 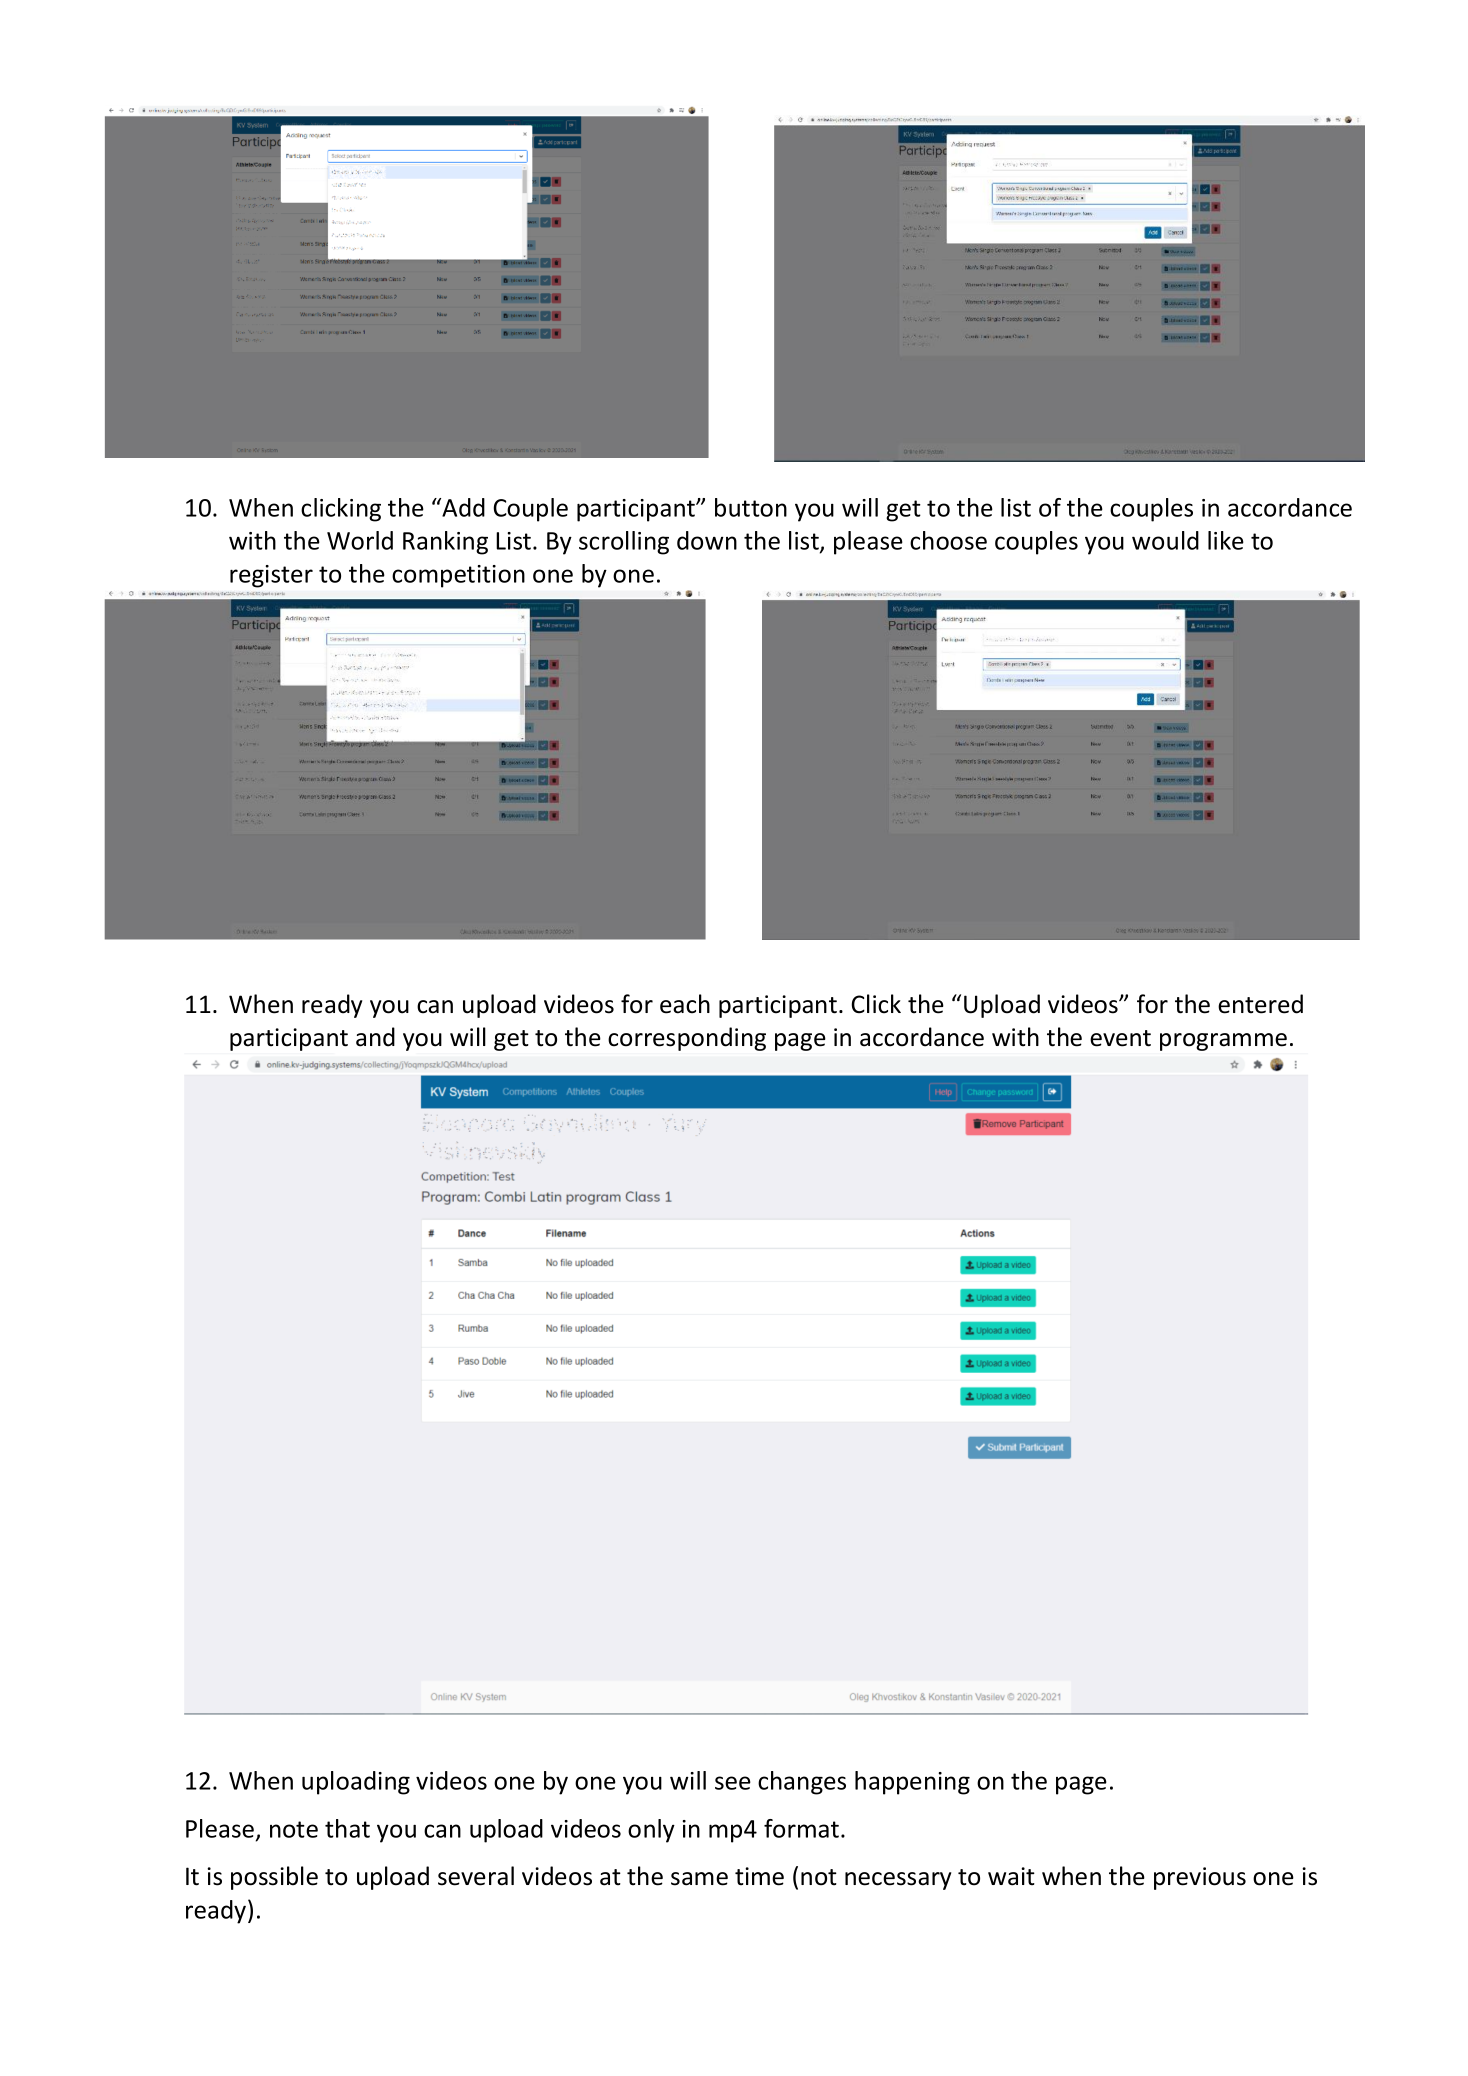 I want to click on would, so click(x=1165, y=540).
